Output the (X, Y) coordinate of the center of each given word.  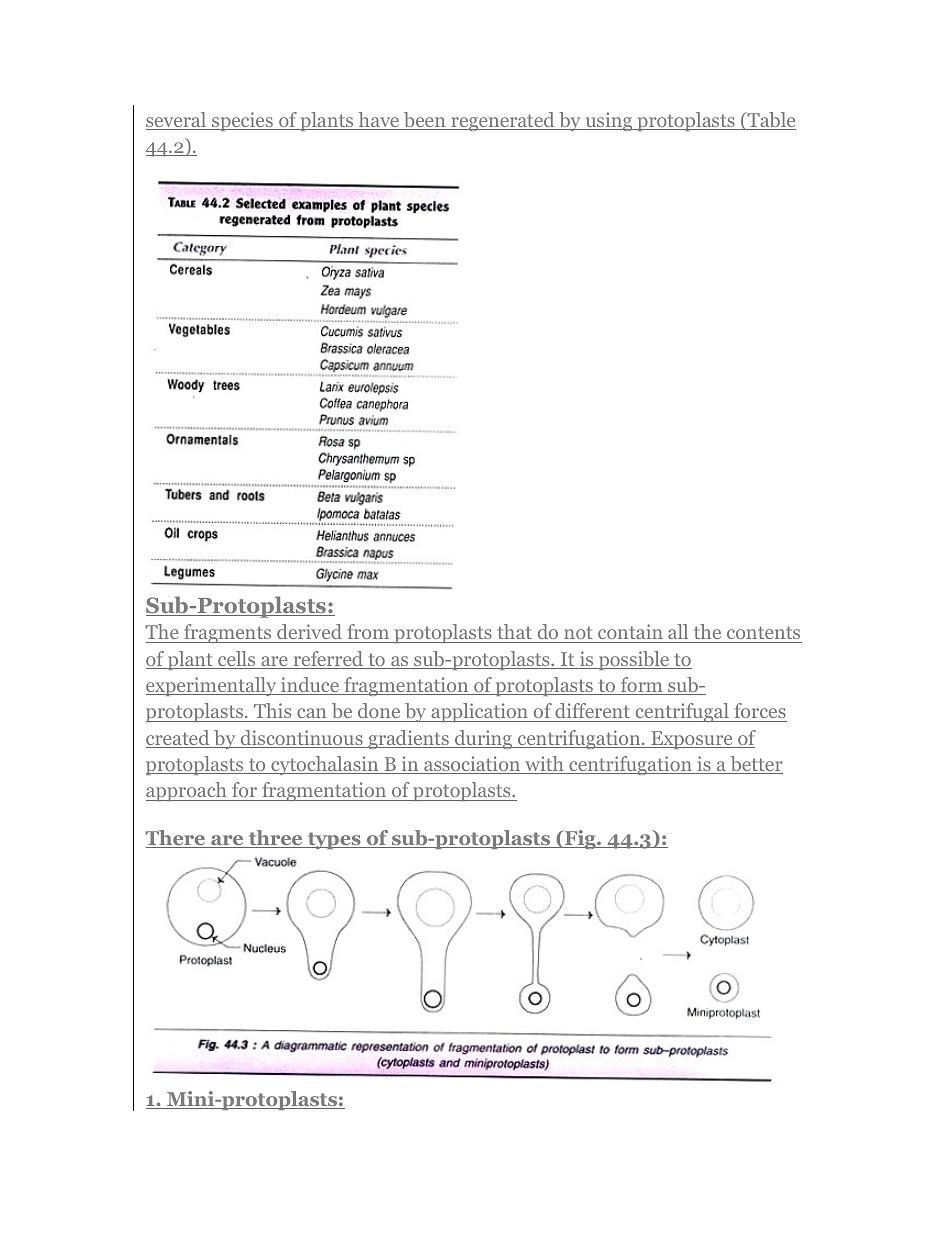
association (472, 765)
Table (770, 121)
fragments (228, 633)
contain (630, 633)
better (755, 765)
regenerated (503, 121)
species (242, 121)
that (515, 633)
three (275, 839)
